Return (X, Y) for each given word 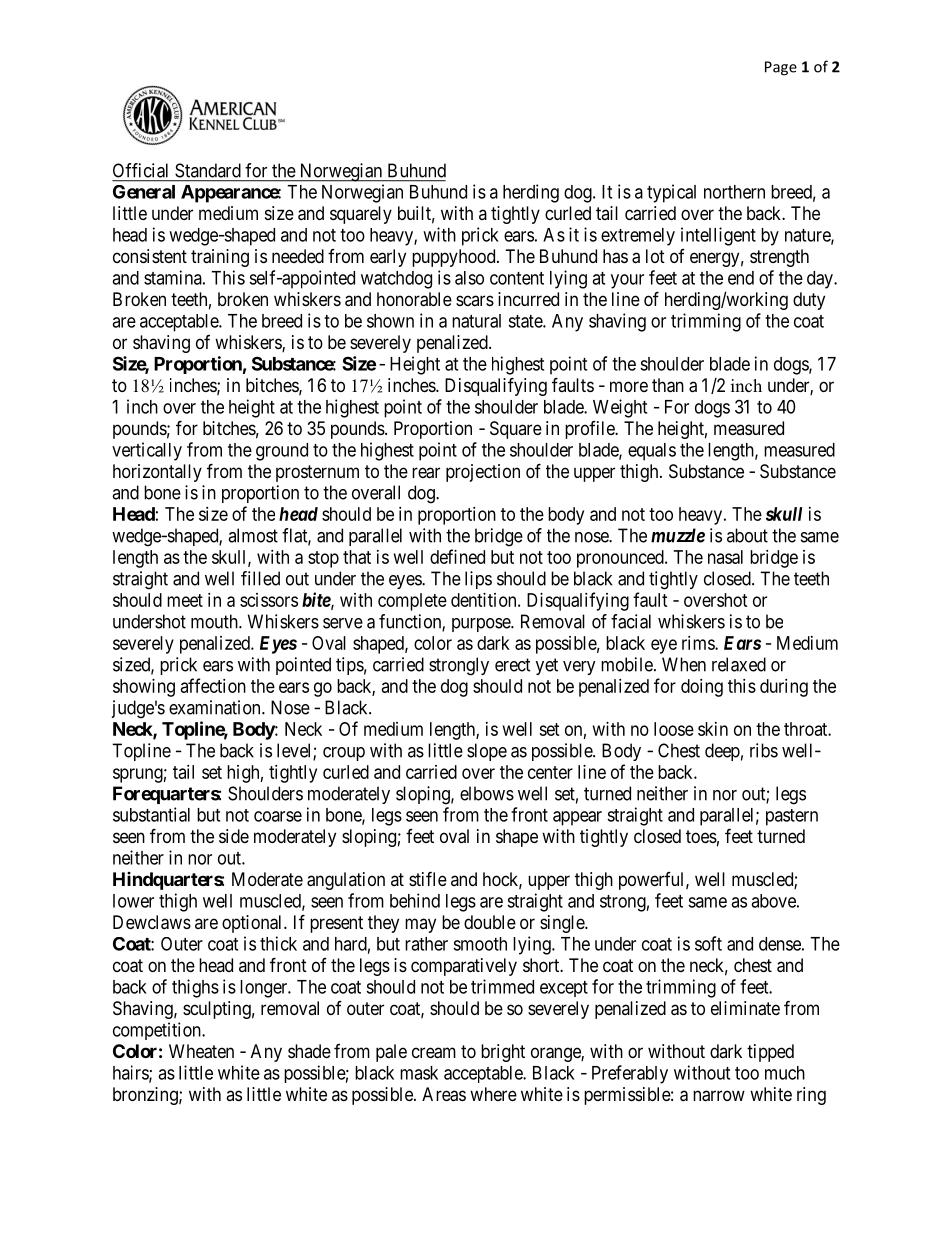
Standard (208, 170)
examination (216, 707)
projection (483, 473)
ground (282, 452)
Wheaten (201, 1051)
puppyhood (455, 258)
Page (781, 68)
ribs (764, 750)
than (668, 385)
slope (487, 752)
